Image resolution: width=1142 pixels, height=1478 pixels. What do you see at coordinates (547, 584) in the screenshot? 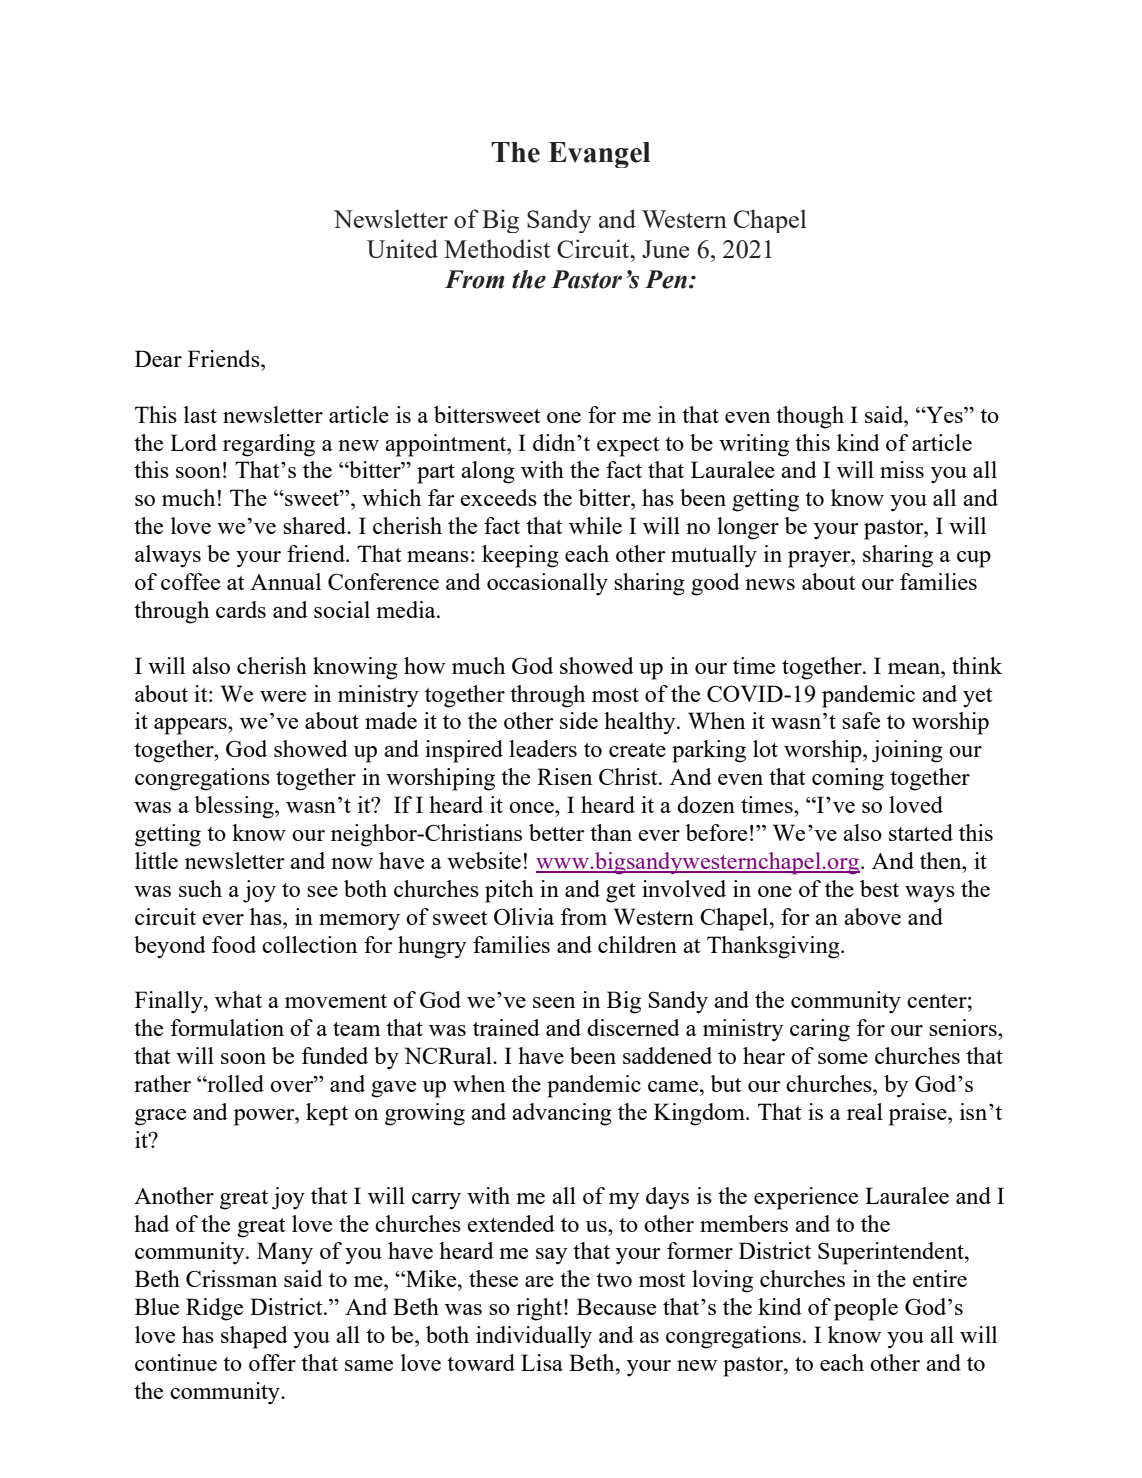
I see `occasionally` at bounding box center [547, 584].
